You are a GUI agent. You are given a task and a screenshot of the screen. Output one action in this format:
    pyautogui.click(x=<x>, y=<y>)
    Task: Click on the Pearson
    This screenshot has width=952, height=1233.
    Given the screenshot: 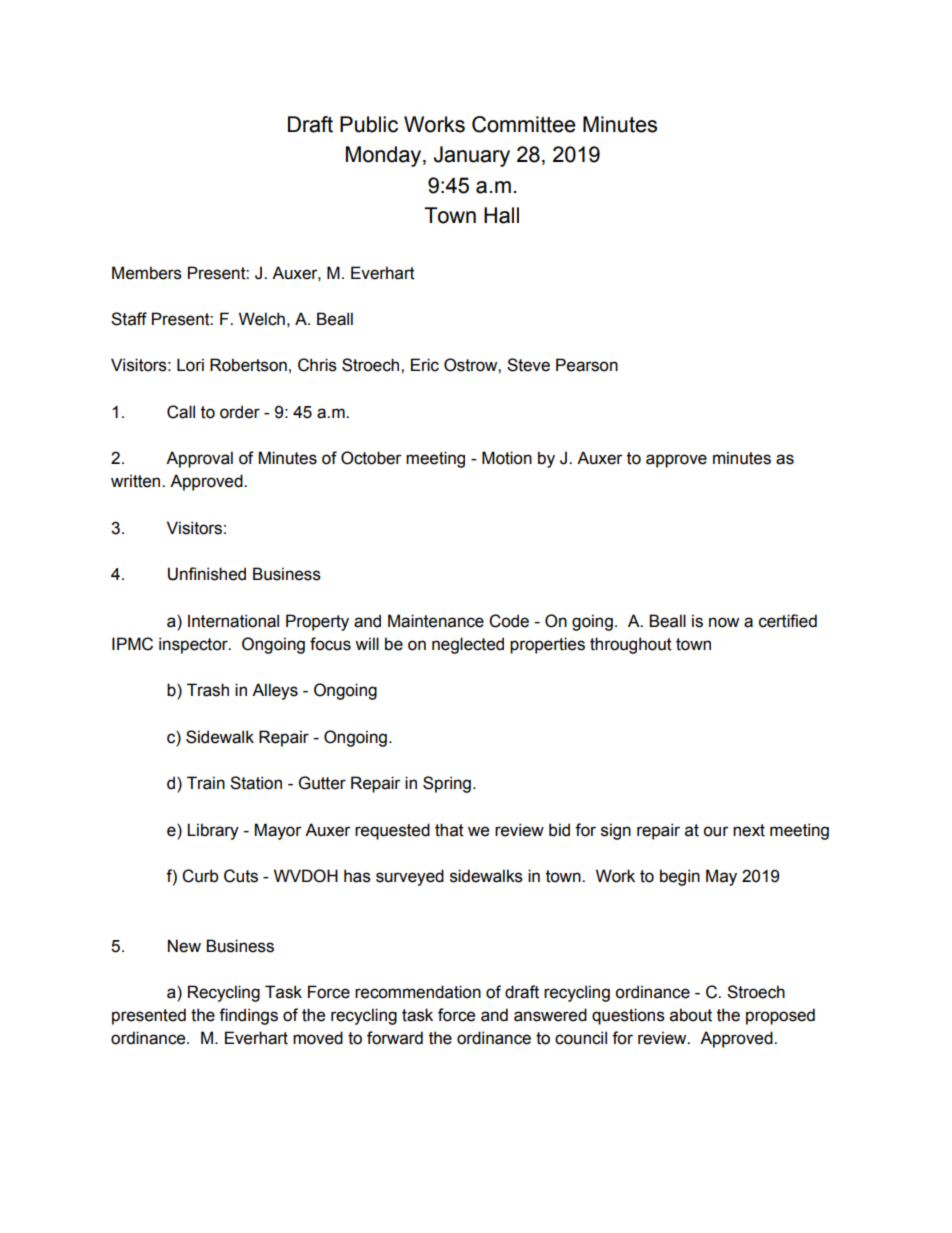 What is the action you would take?
    pyautogui.click(x=587, y=365)
